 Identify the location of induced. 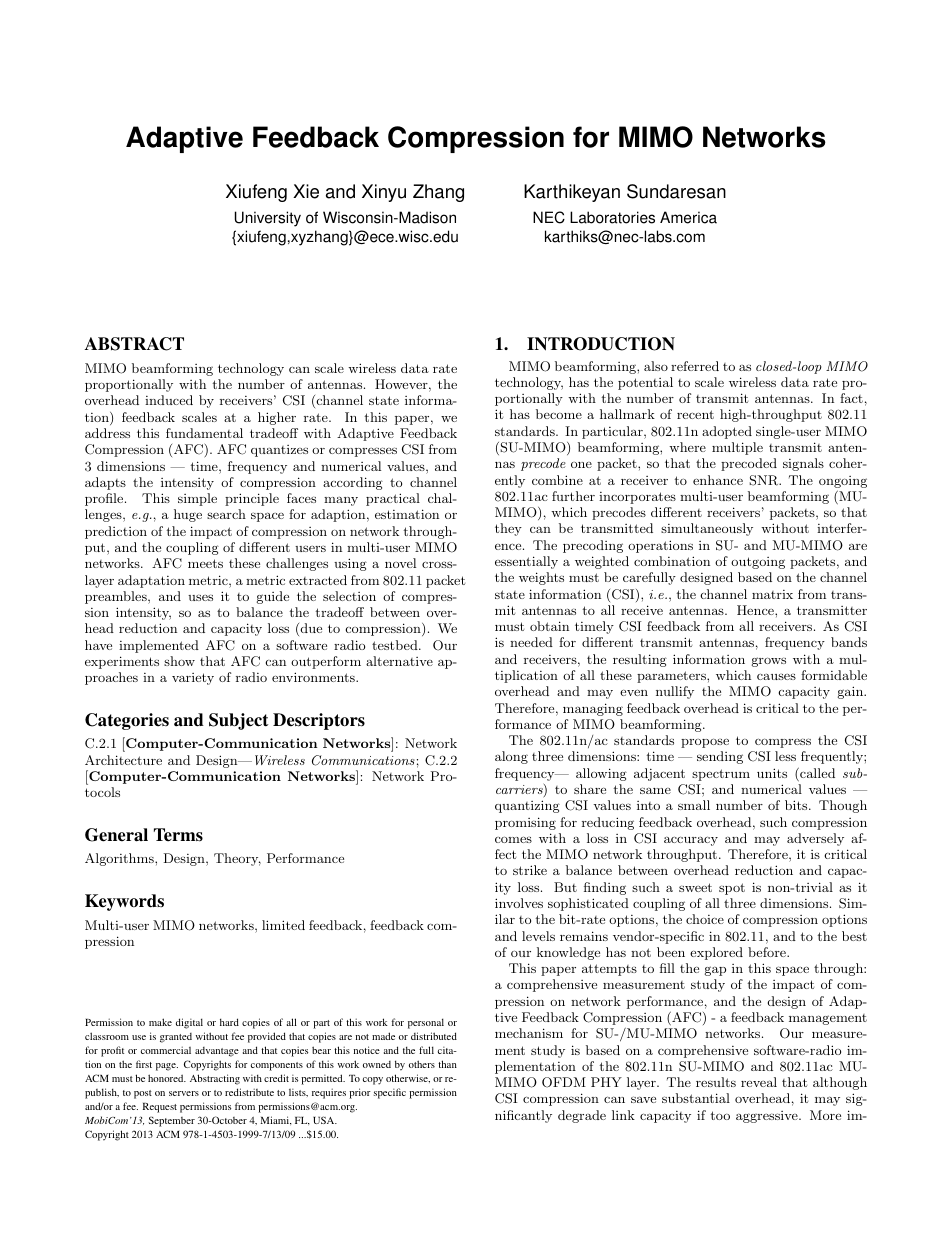
(169, 400).
